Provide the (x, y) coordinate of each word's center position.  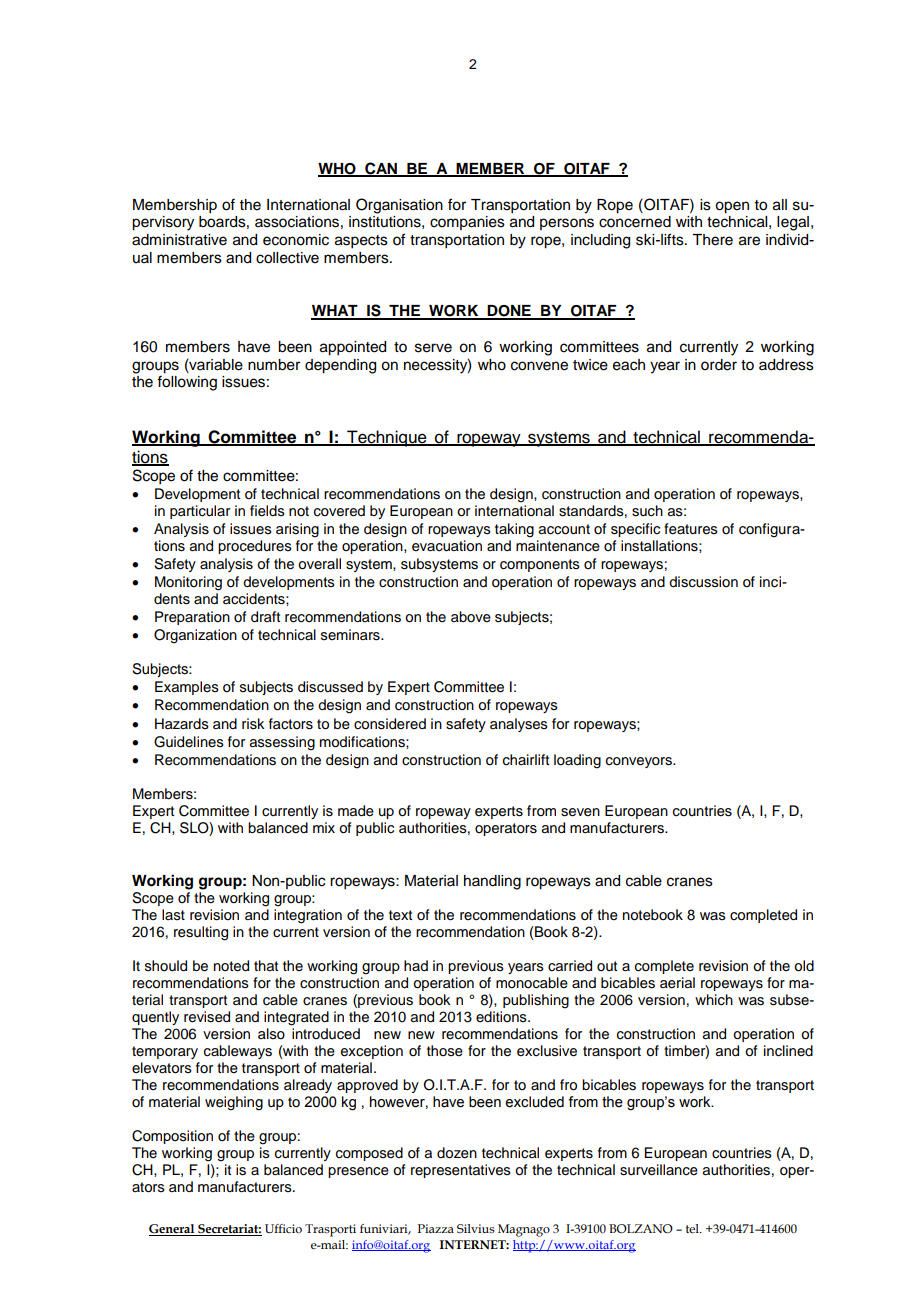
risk (253, 724)
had (416, 965)
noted (231, 966)
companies (467, 223)
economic (296, 240)
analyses (519, 725)
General (173, 1230)
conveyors (640, 762)
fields (267, 511)
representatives (461, 1171)
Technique (387, 438)
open (732, 207)
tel (693, 1228)
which (714, 1000)
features (691, 529)
